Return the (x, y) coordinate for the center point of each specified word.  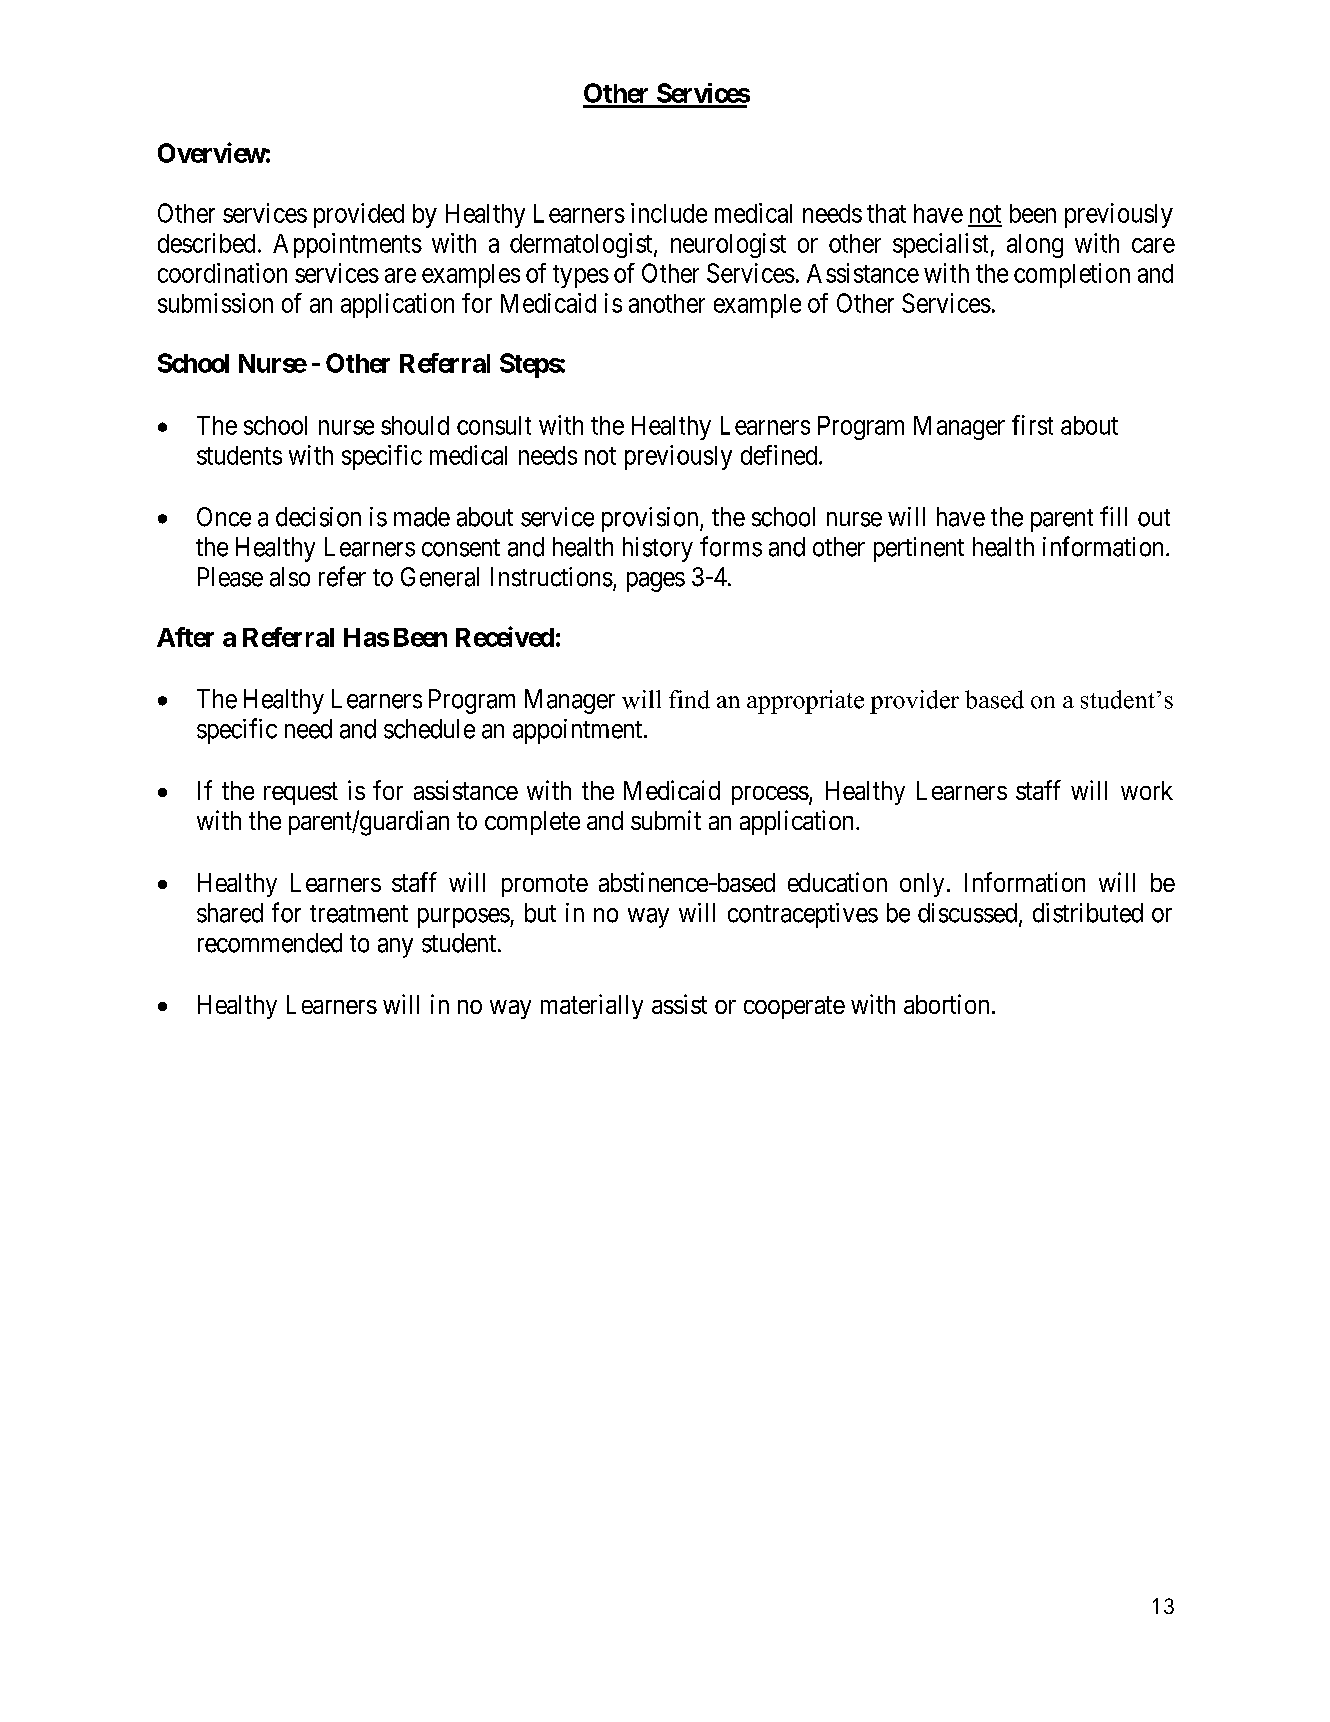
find (689, 699)
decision (318, 517)
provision (651, 519)
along (1035, 246)
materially (592, 1006)
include (669, 213)
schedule (429, 729)
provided (359, 215)
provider (914, 702)
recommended (270, 943)
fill (1113, 516)
